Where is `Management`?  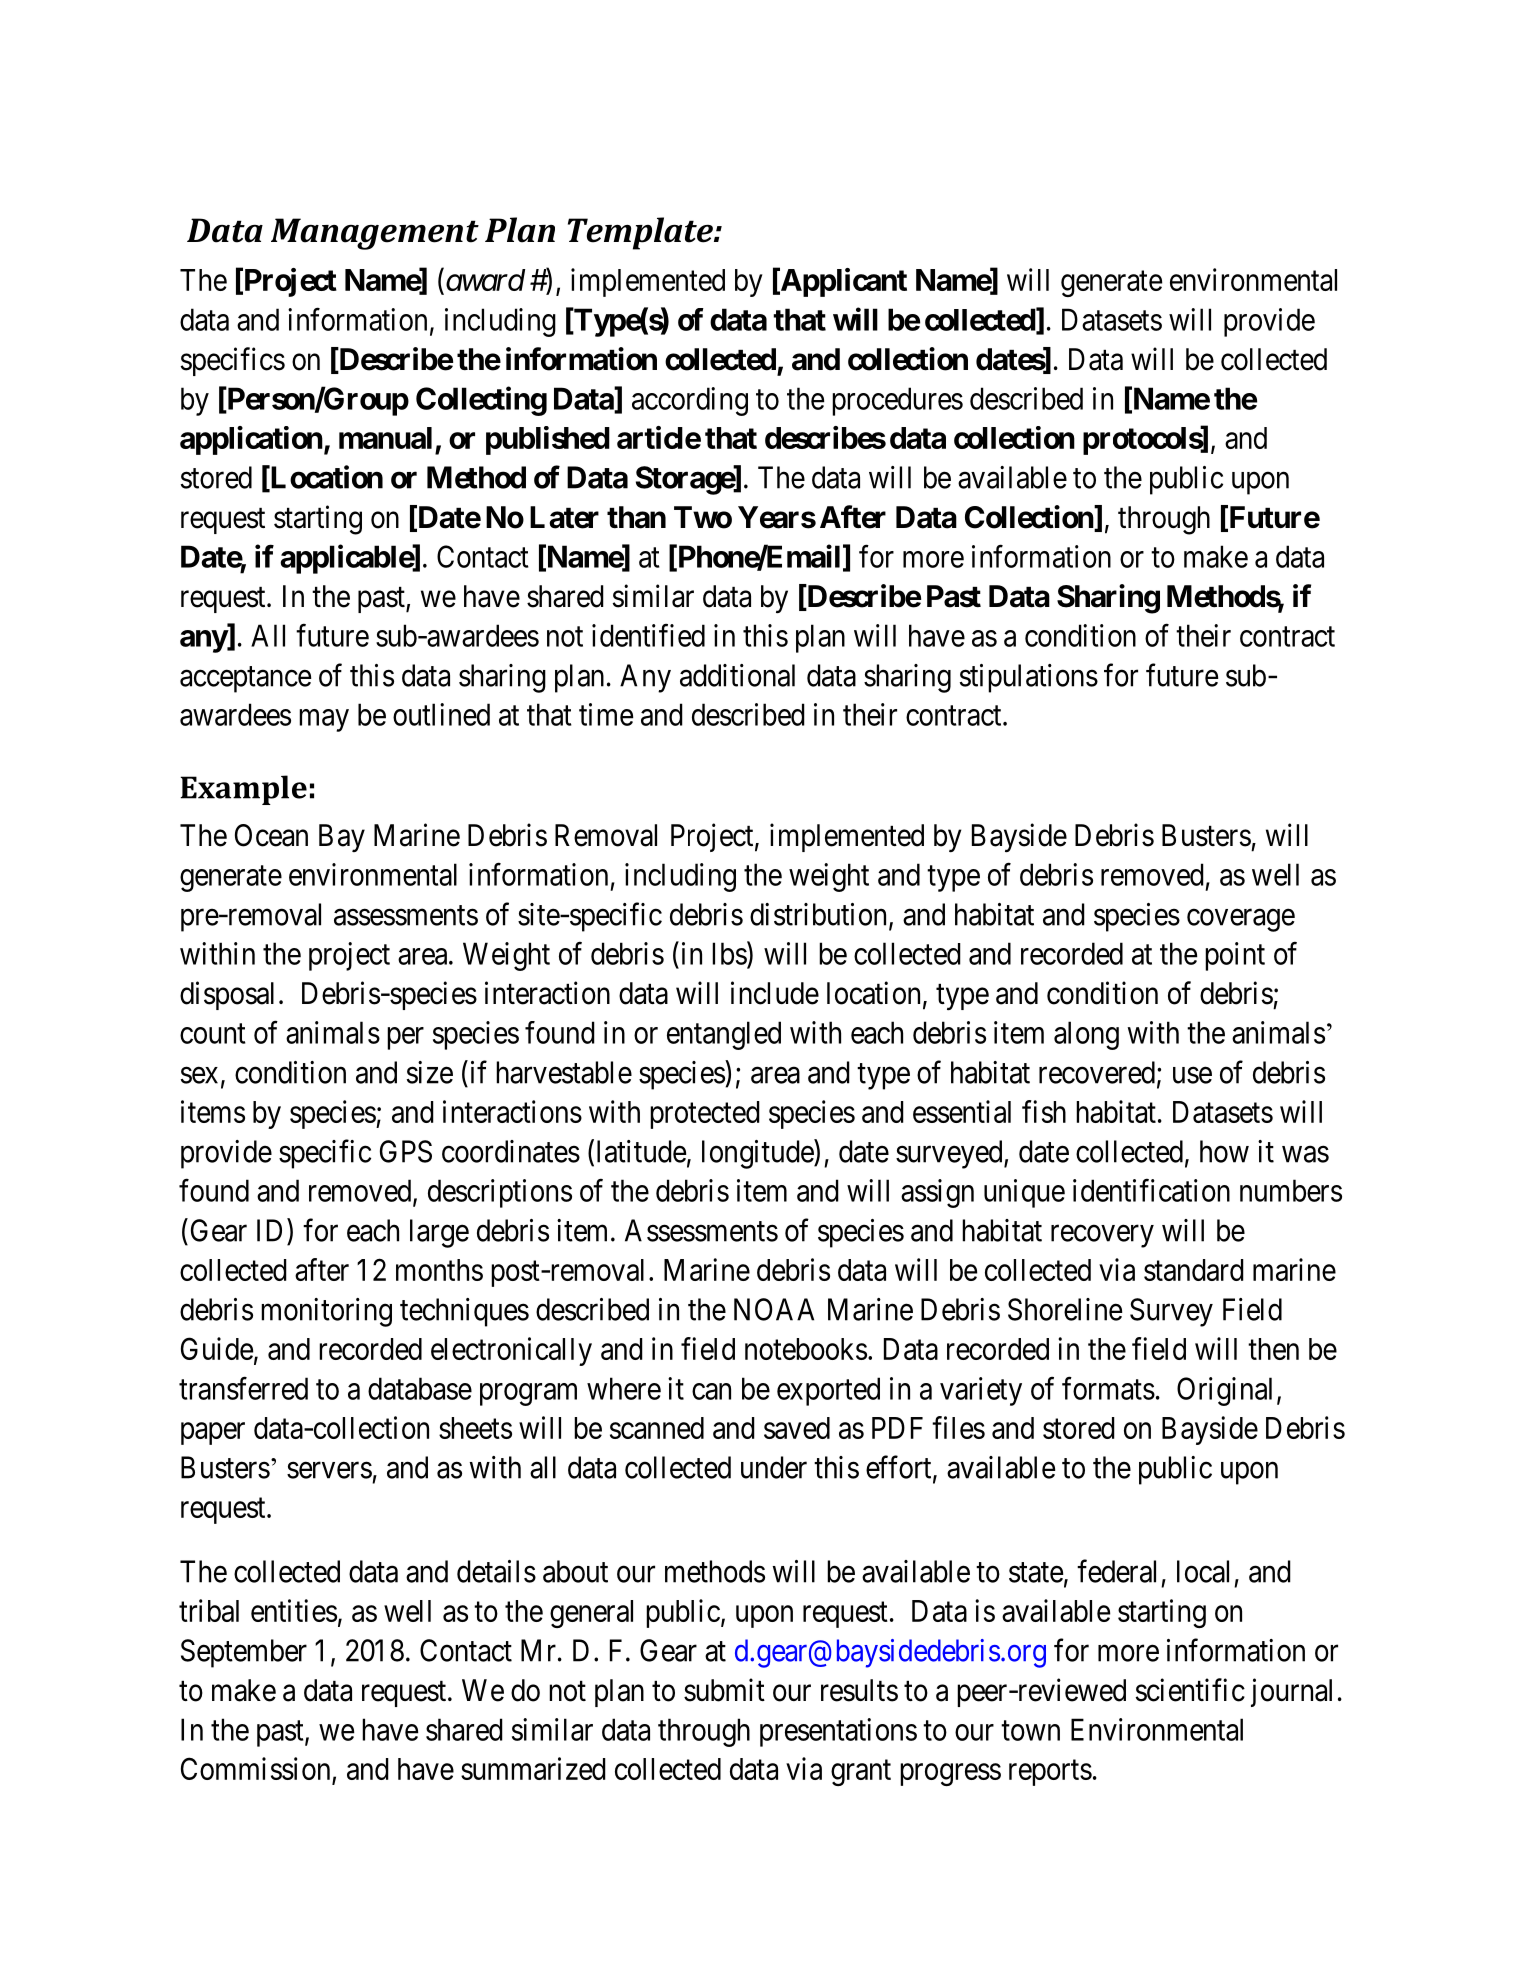
Management is located at coordinates (375, 234).
